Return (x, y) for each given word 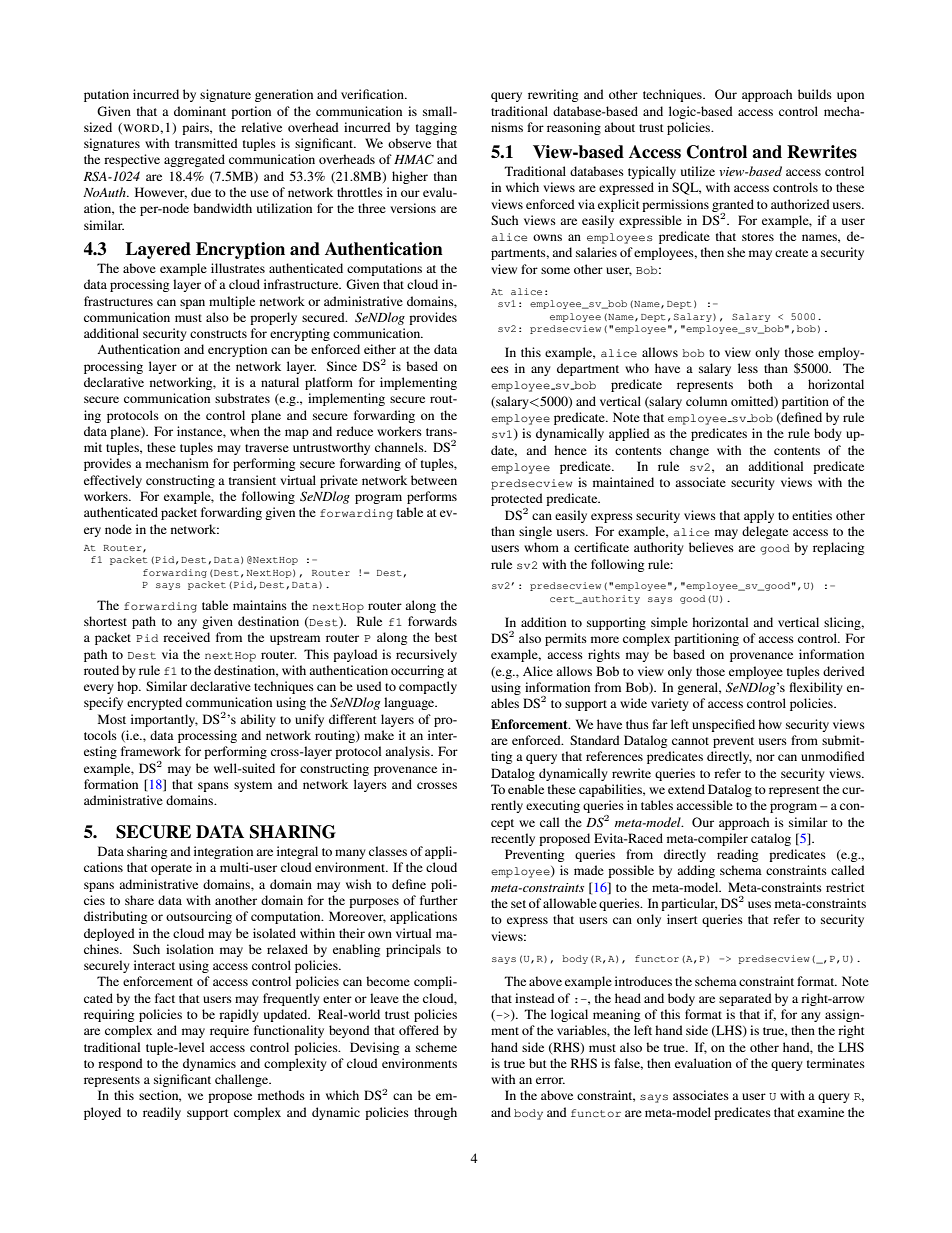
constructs (218, 334)
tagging (436, 128)
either (380, 349)
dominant (200, 111)
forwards (432, 621)
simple (669, 623)
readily (162, 1113)
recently (513, 839)
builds (815, 94)
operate (171, 869)
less (748, 368)
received (186, 637)
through (435, 1113)
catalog (771, 839)
